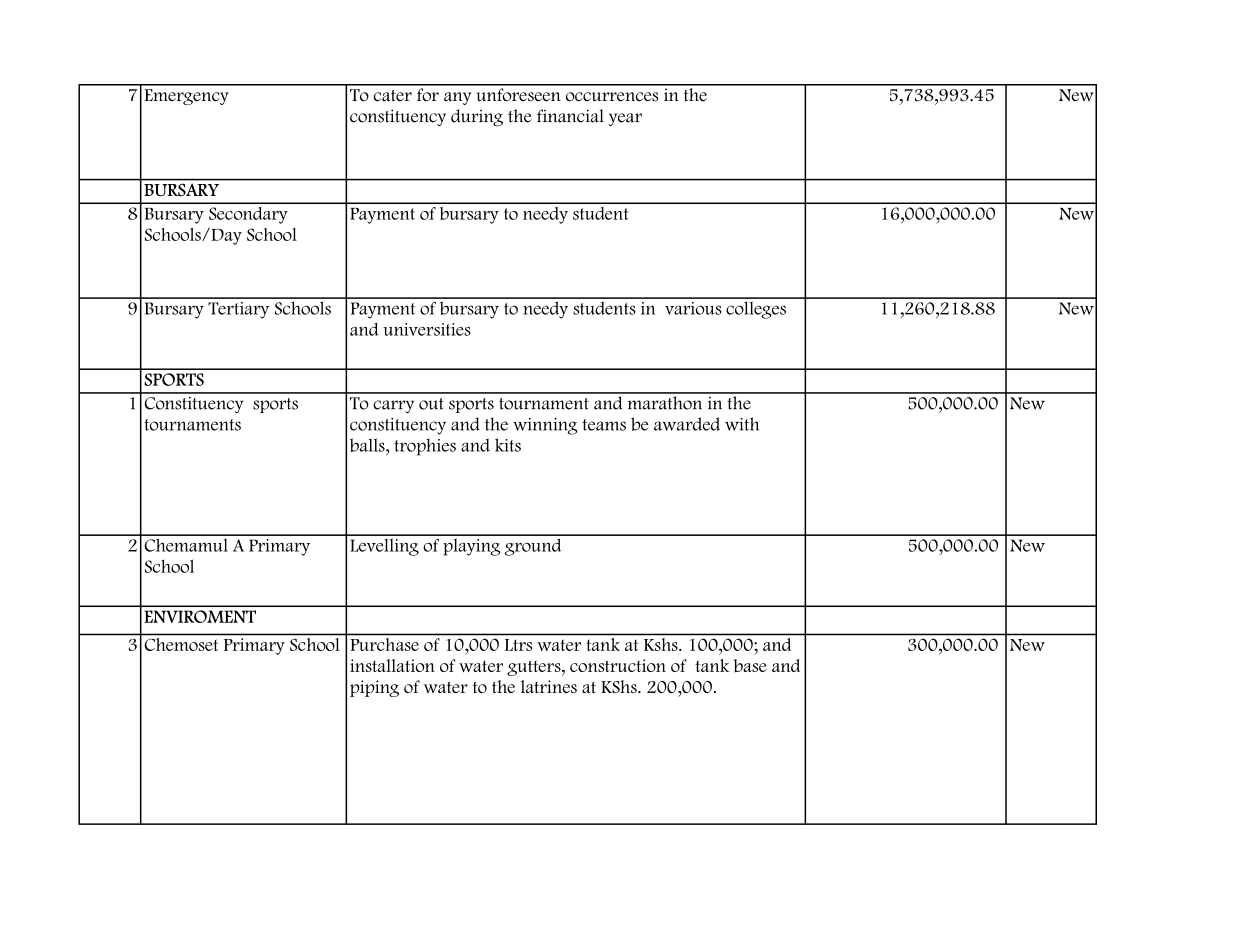 The image size is (1233, 952). What do you see at coordinates (374, 688) in the document?
I see `piping` at bounding box center [374, 688].
